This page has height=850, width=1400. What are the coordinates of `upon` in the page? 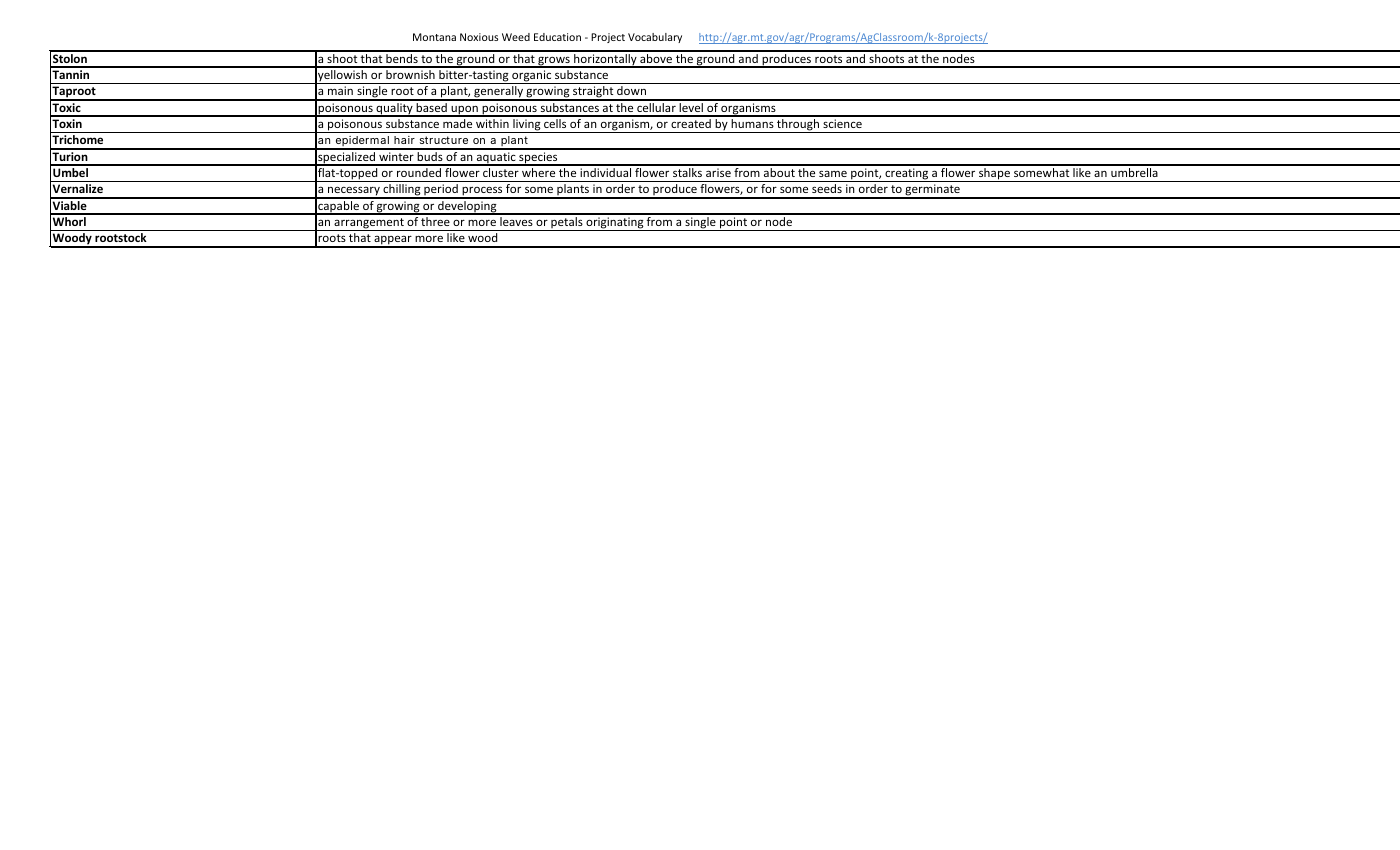 It's located at (464, 111).
